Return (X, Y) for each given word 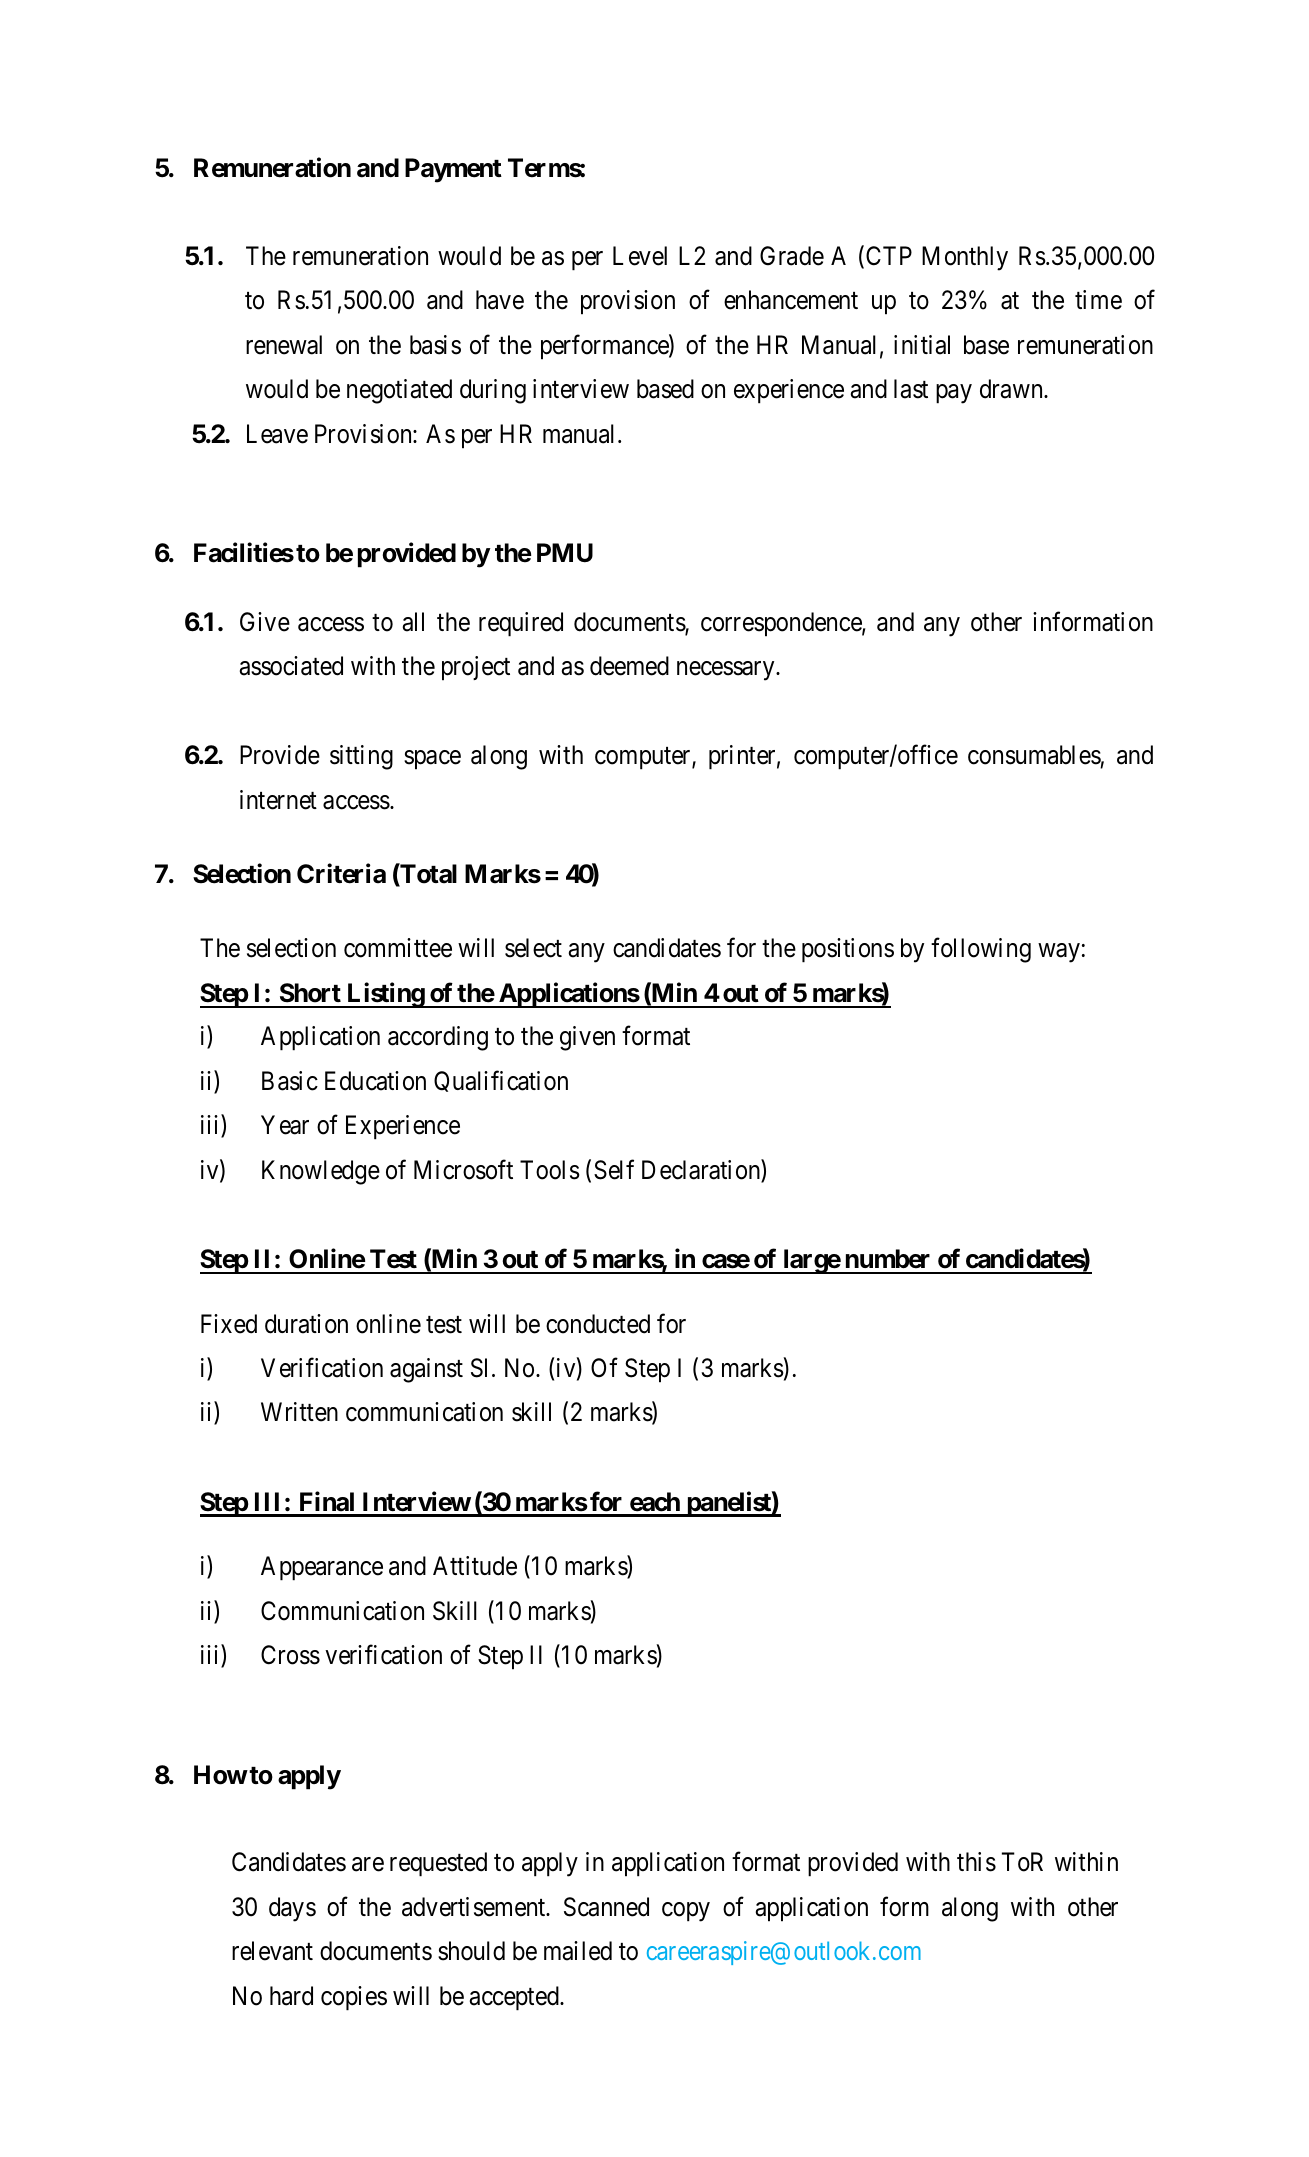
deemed (629, 666)
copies (354, 1998)
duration (306, 1324)
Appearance (322, 1568)
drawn (1012, 389)
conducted (598, 1324)
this (976, 1862)
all (413, 622)
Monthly (965, 258)
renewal (284, 345)
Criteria (341, 874)
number (888, 1259)
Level (640, 256)
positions (848, 950)
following (981, 950)
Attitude (475, 1566)
